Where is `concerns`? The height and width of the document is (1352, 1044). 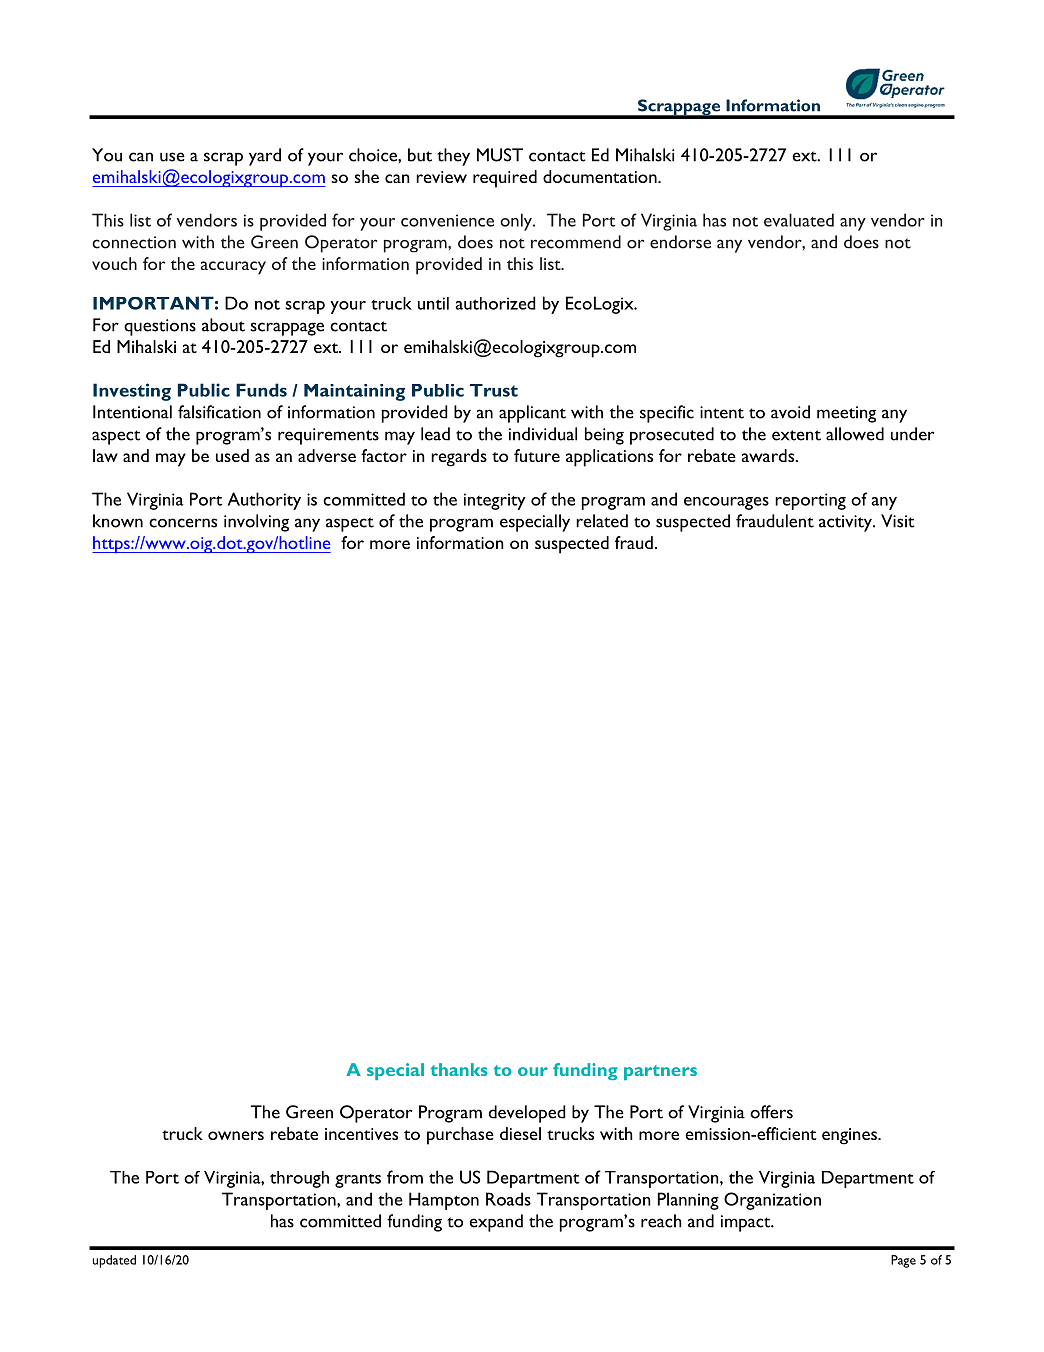 concerns is located at coordinates (183, 523).
